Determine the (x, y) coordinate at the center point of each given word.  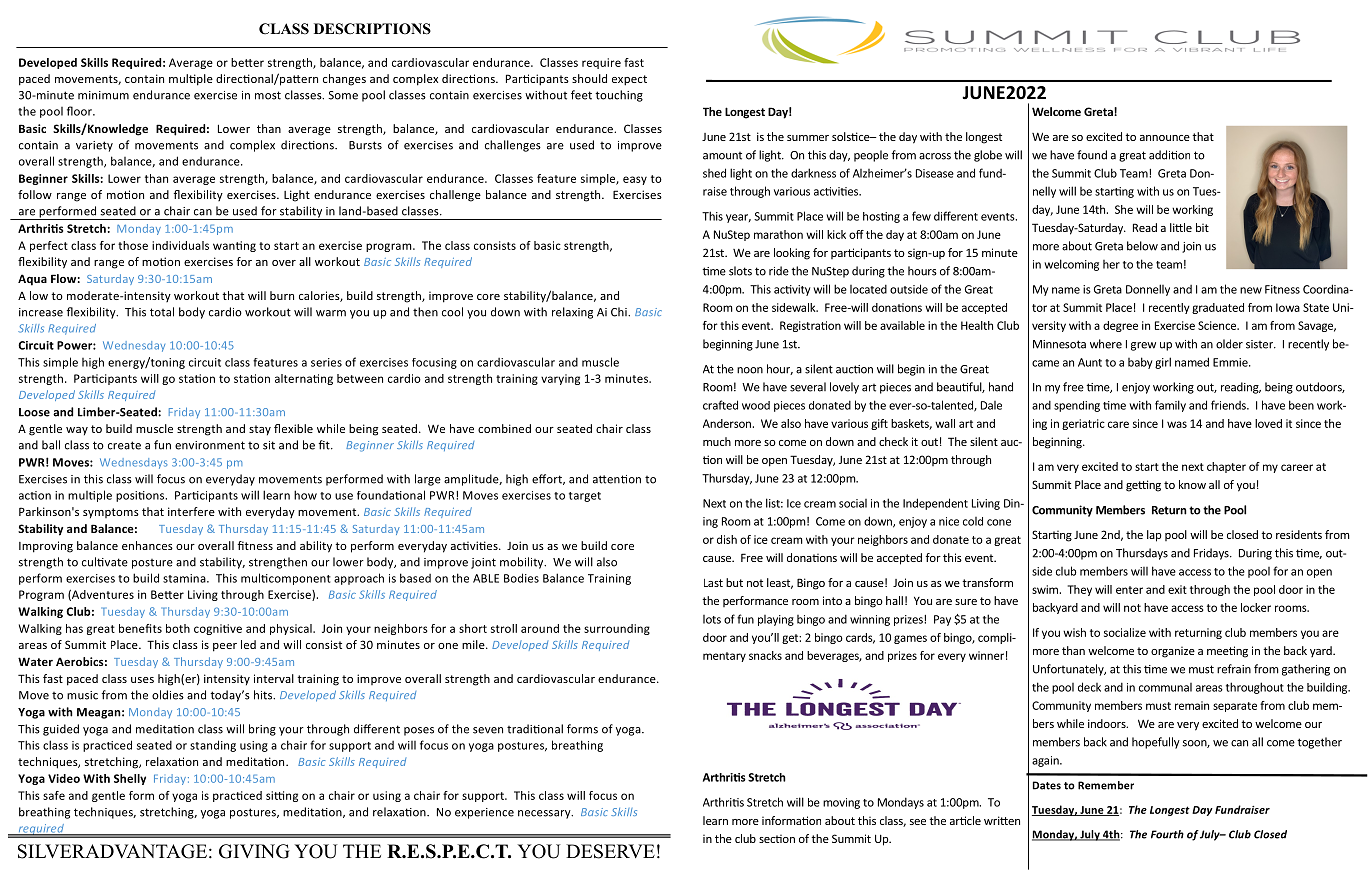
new (1251, 290)
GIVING (254, 851)
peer (225, 647)
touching (619, 96)
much (717, 441)
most (268, 95)
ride (779, 271)
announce (1165, 138)
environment (210, 445)
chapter (1226, 467)
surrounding (617, 629)
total (162, 312)
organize (1173, 652)
